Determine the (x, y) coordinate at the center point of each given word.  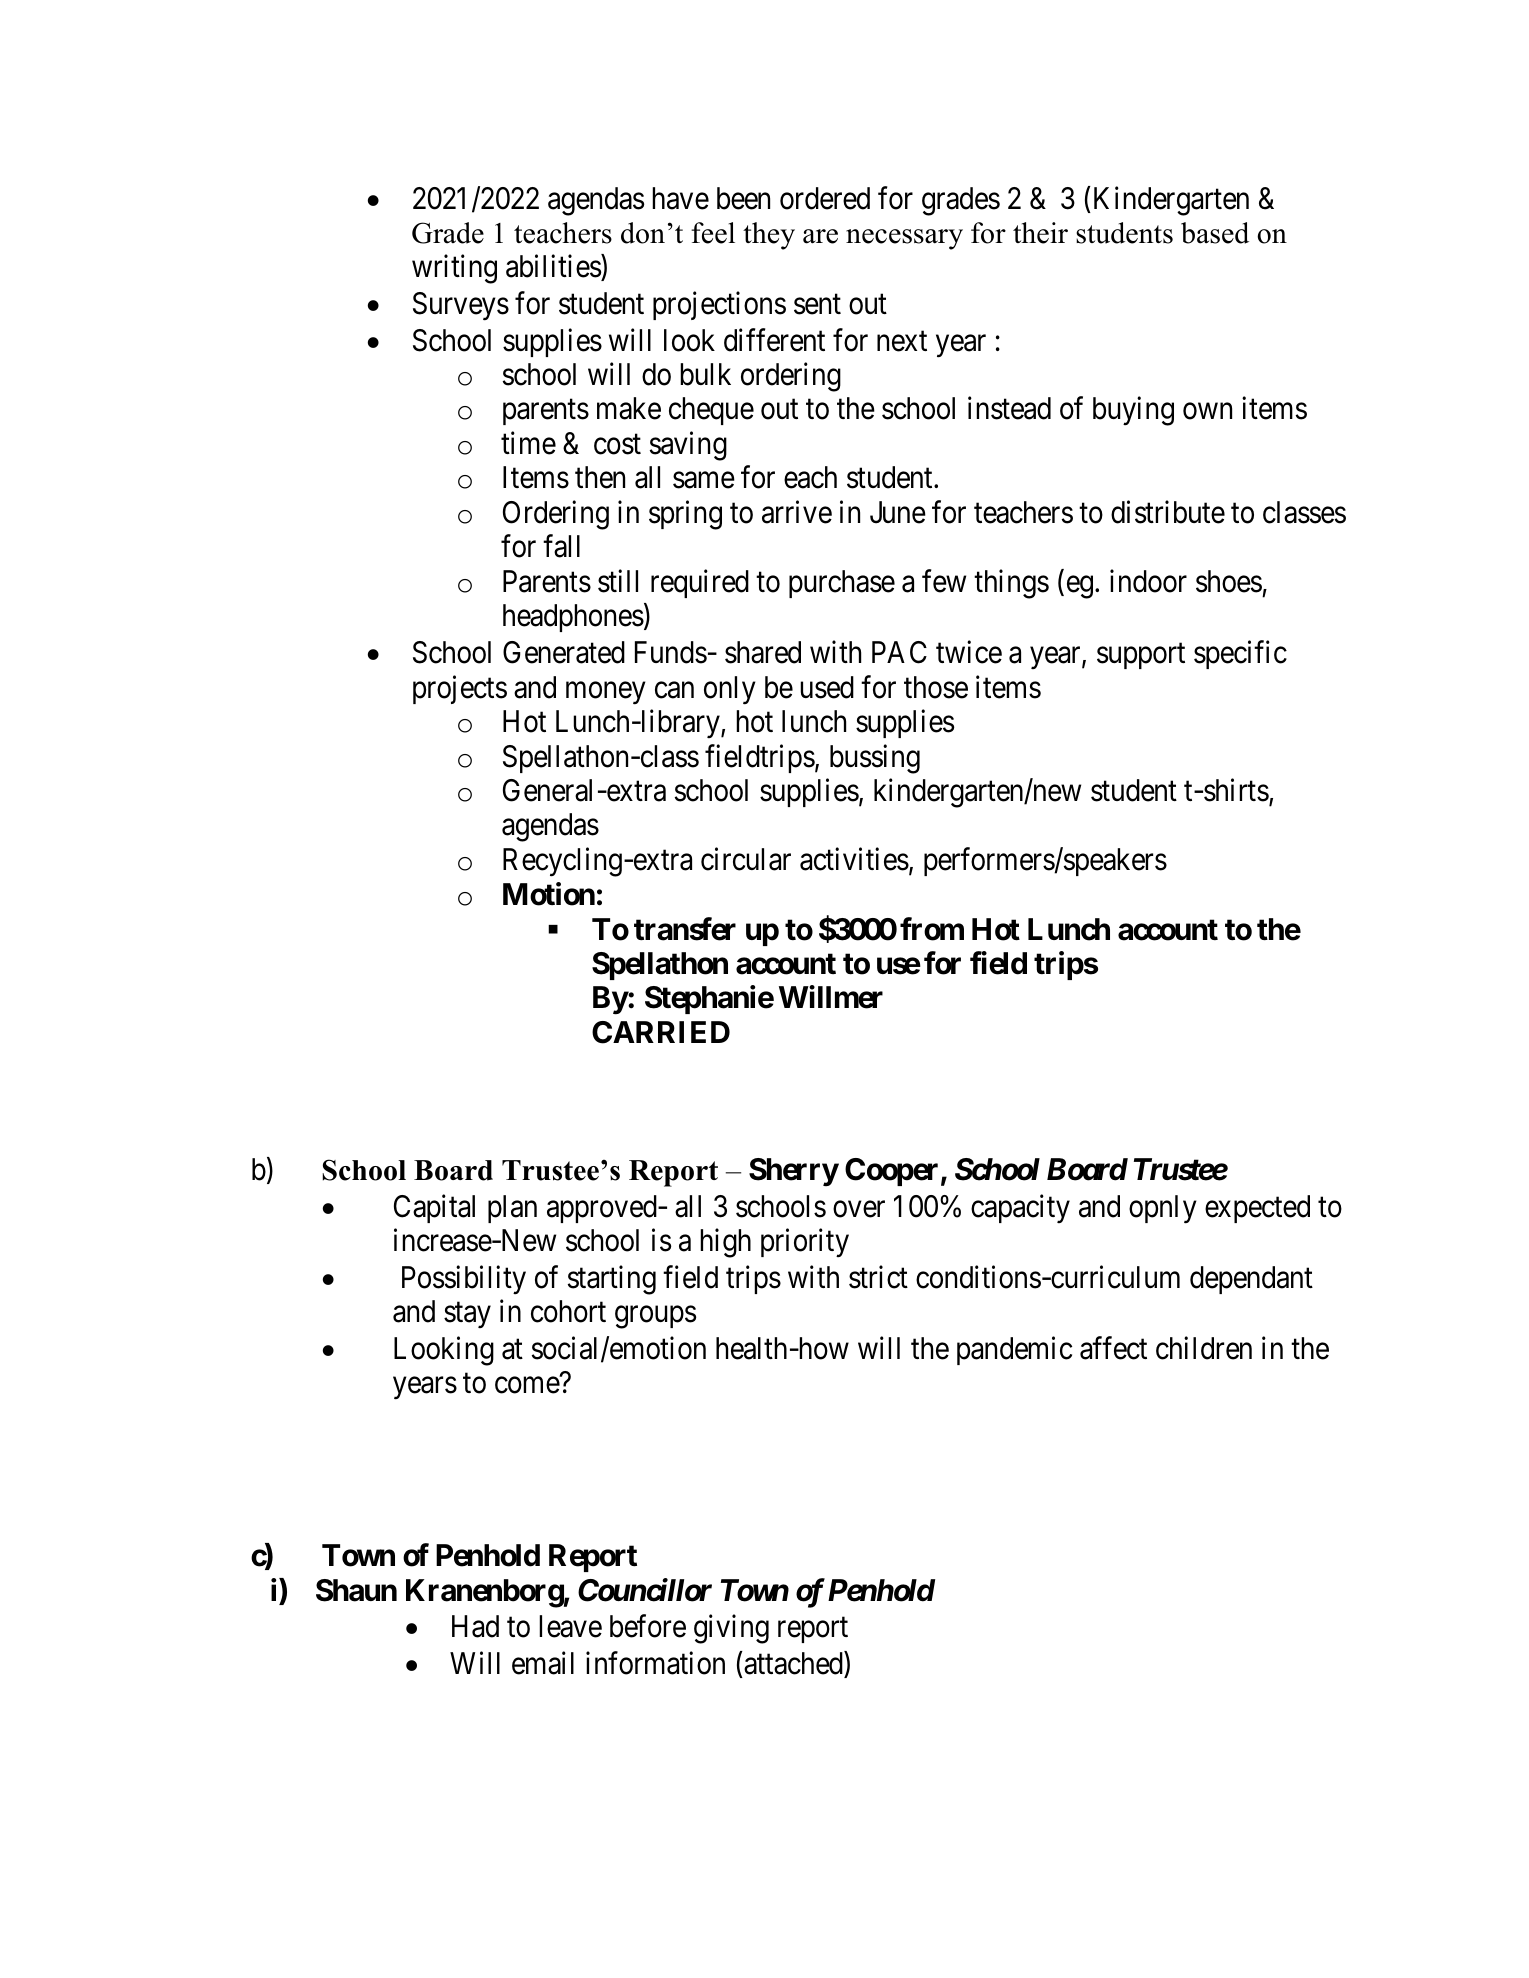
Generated (564, 652)
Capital (434, 1208)
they (769, 236)
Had (475, 1626)
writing (454, 269)
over (859, 1209)
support (1141, 656)
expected (1257, 1209)
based (1215, 233)
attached (793, 1663)
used (827, 687)
